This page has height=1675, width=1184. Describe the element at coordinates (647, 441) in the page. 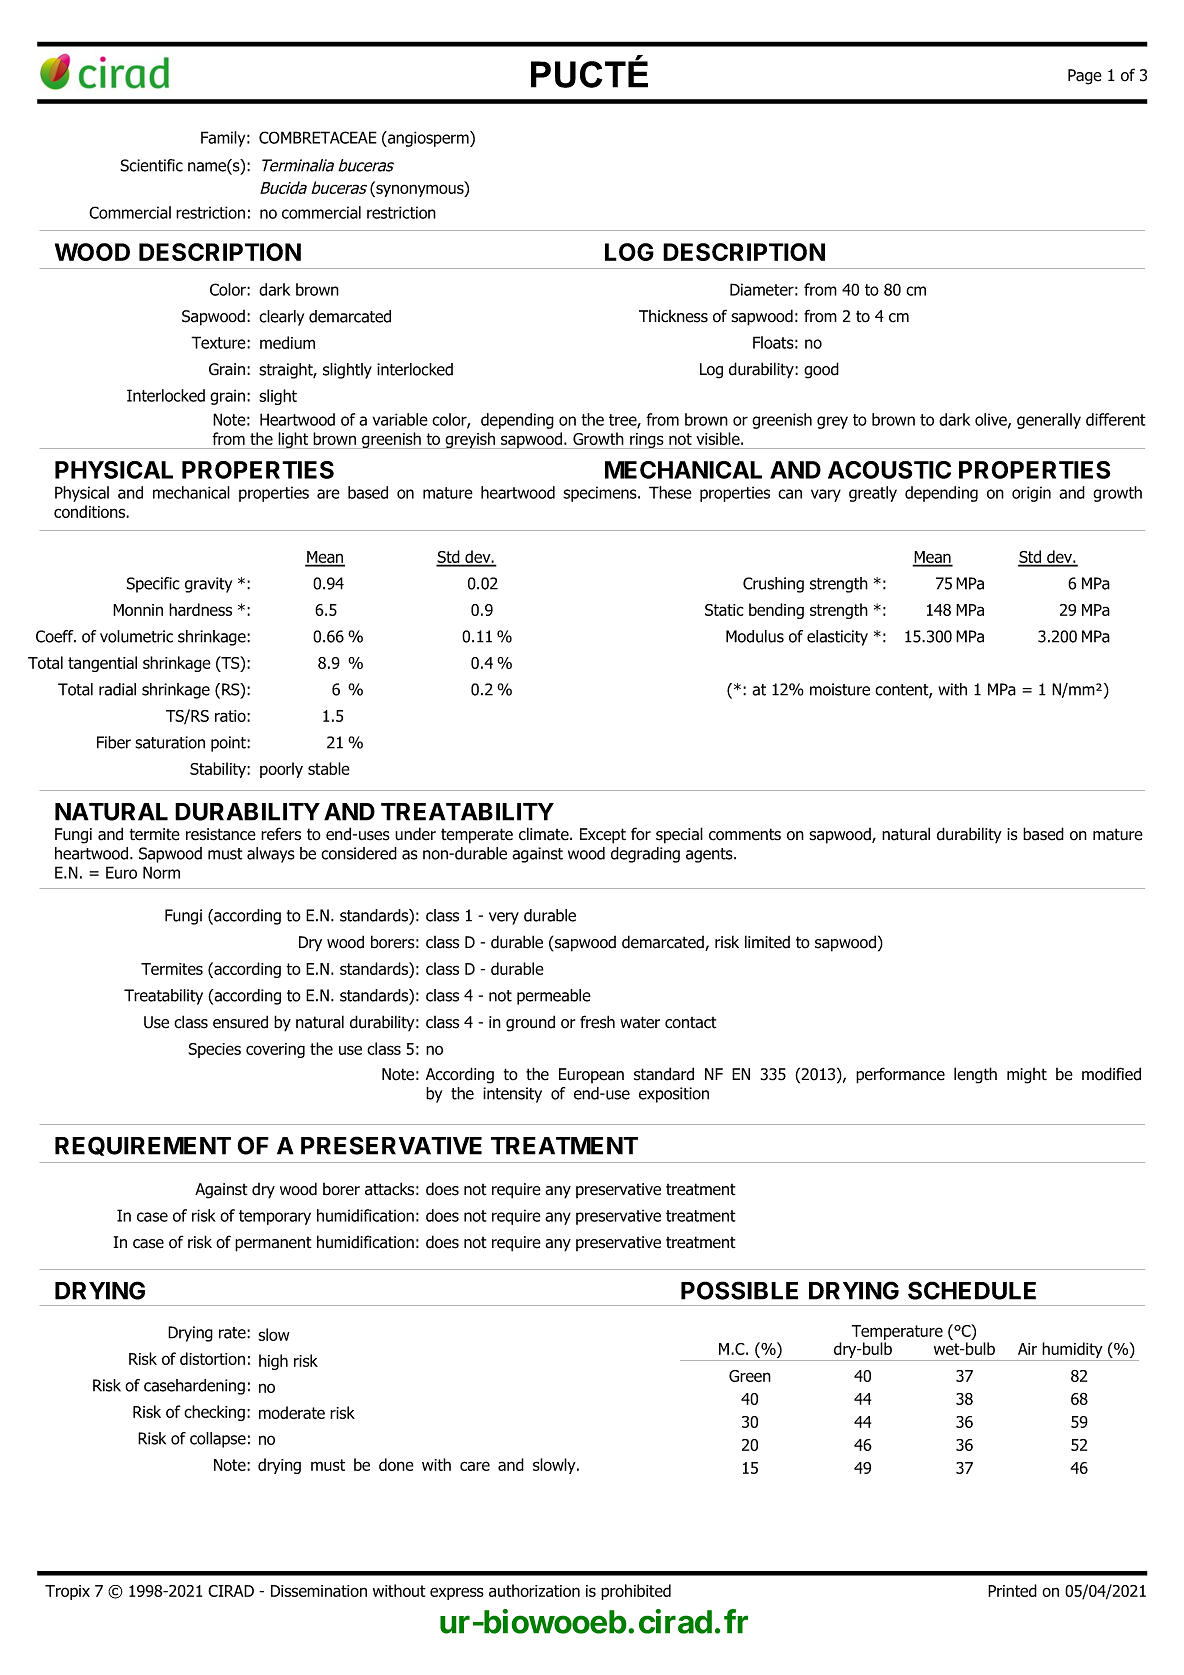

I see `rings` at that location.
